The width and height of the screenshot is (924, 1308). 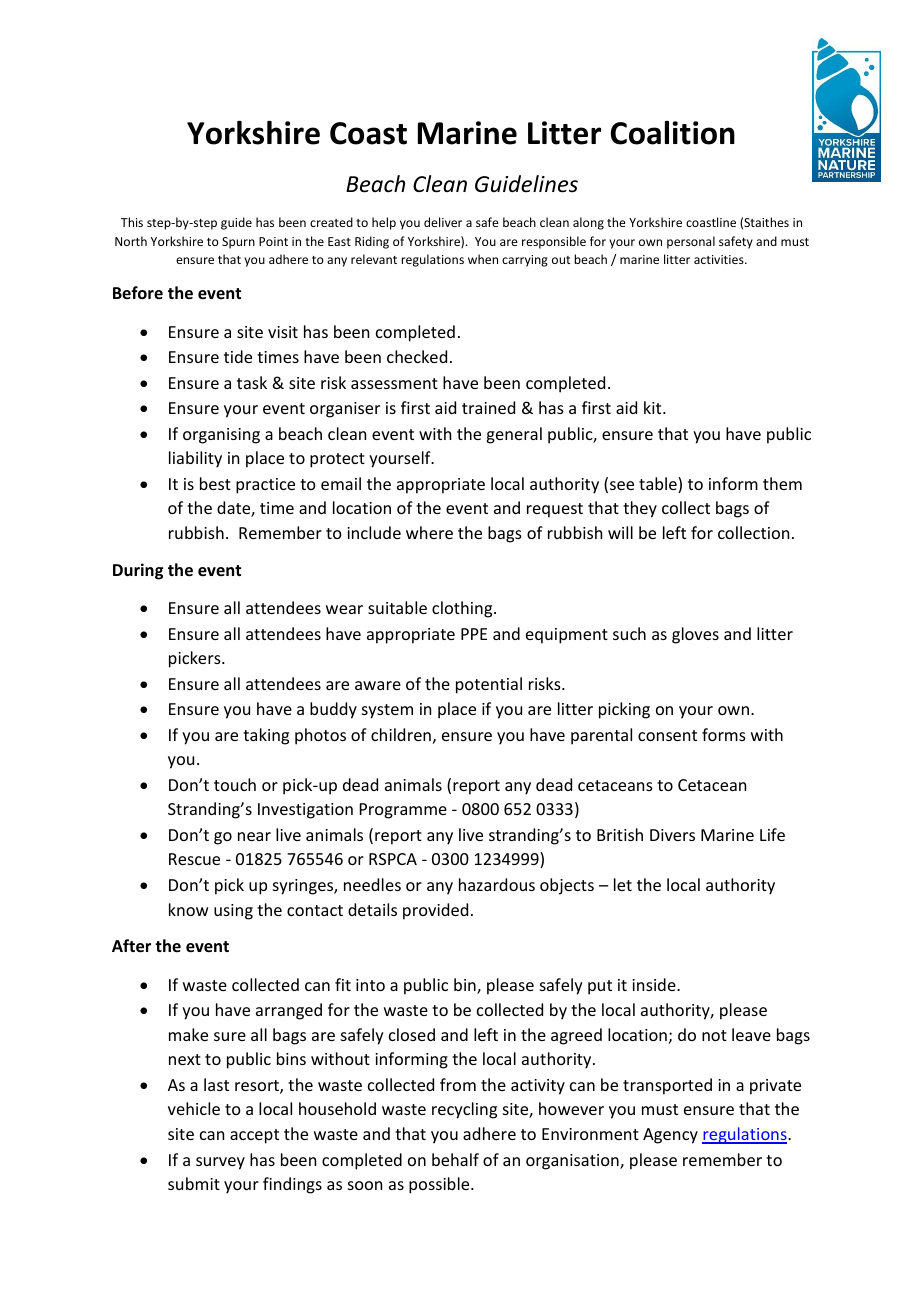 What do you see at coordinates (488, 407) in the screenshot?
I see `trained` at bounding box center [488, 407].
